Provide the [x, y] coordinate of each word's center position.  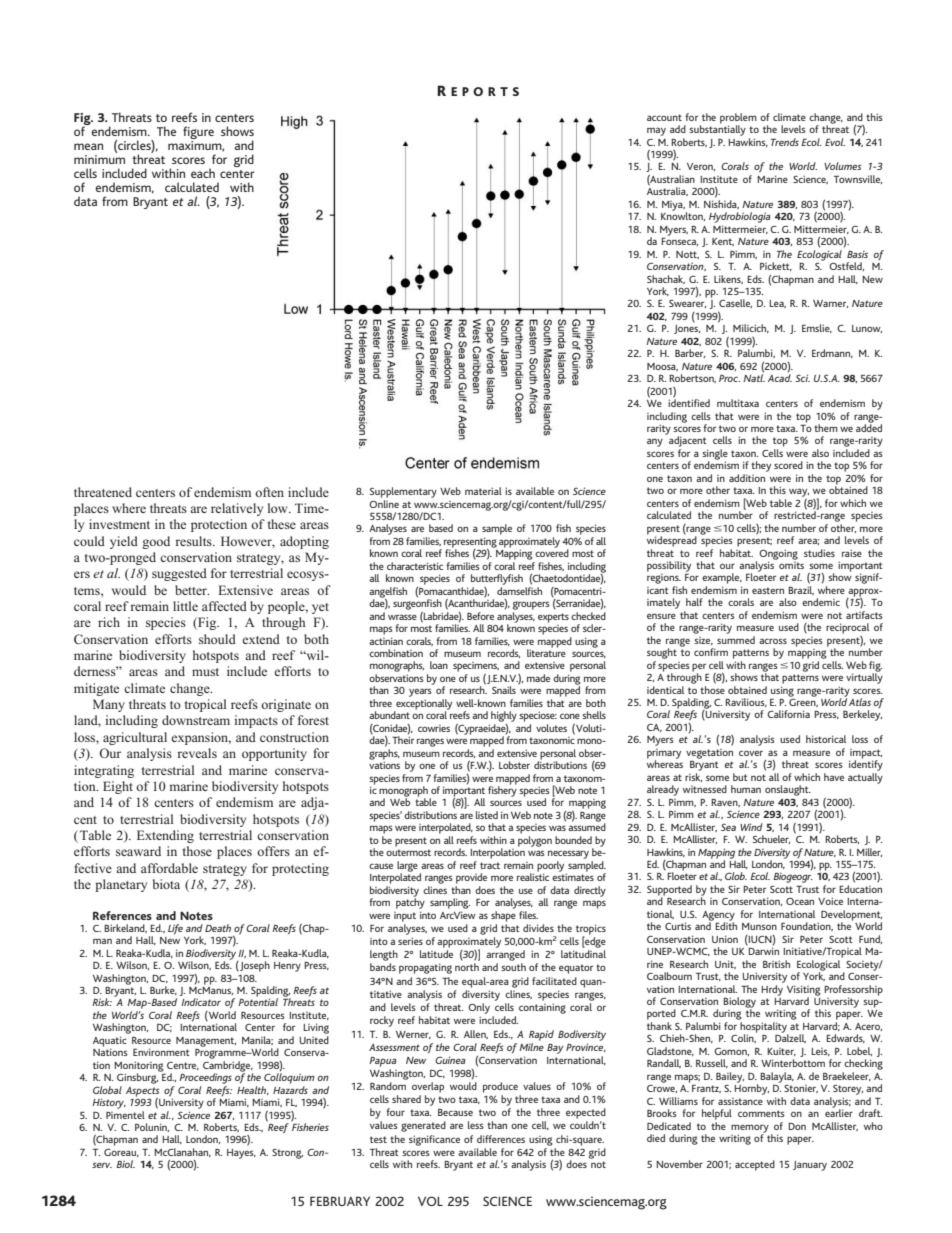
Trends [785, 142]
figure [198, 134]
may [656, 131]
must [205, 672]
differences [501, 1139]
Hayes [241, 1154]
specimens [476, 667]
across [773, 641]
